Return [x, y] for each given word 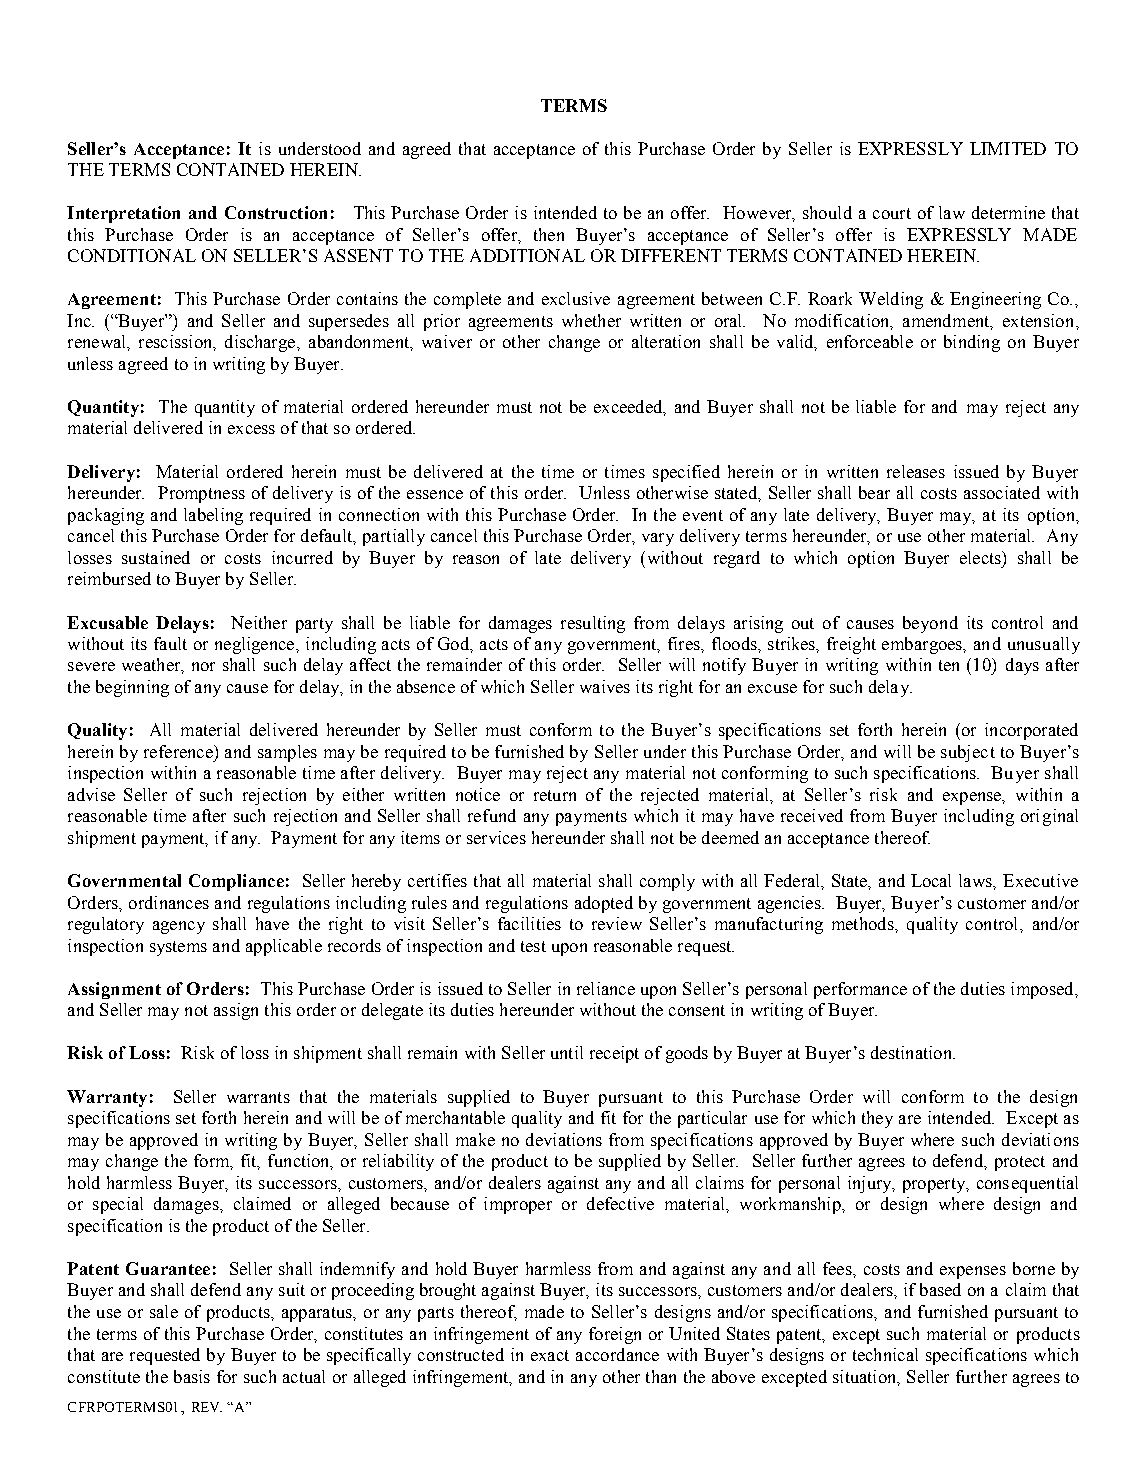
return [555, 795]
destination [912, 1052]
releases [916, 471]
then [549, 234]
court [892, 213]
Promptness [201, 494]
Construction [276, 212]
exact [550, 1355]
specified [686, 473]
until [567, 1052]
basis [192, 1376]
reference [179, 751]
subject [968, 753]
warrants [258, 1097]
